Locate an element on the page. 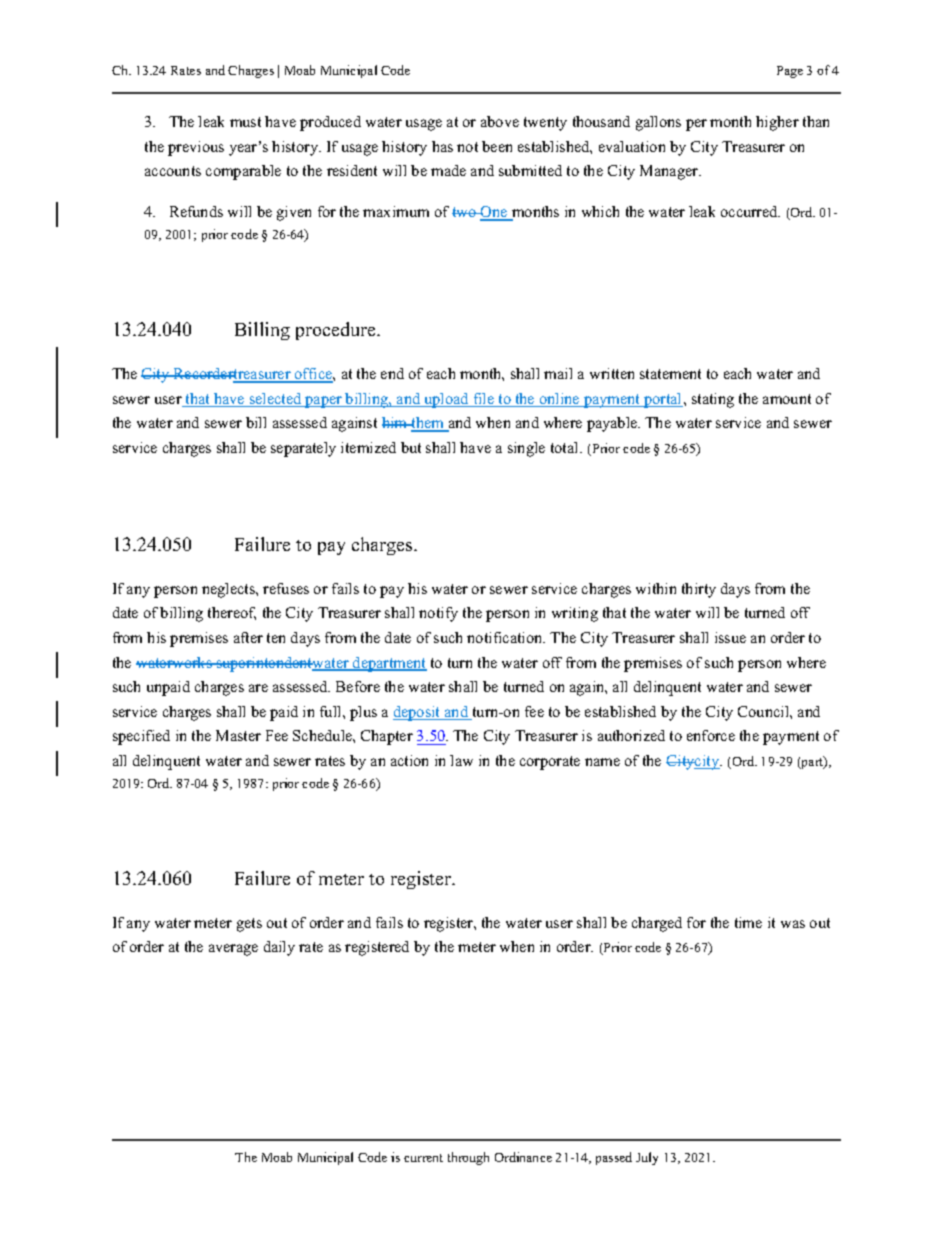  higher is located at coordinates (777, 123).
